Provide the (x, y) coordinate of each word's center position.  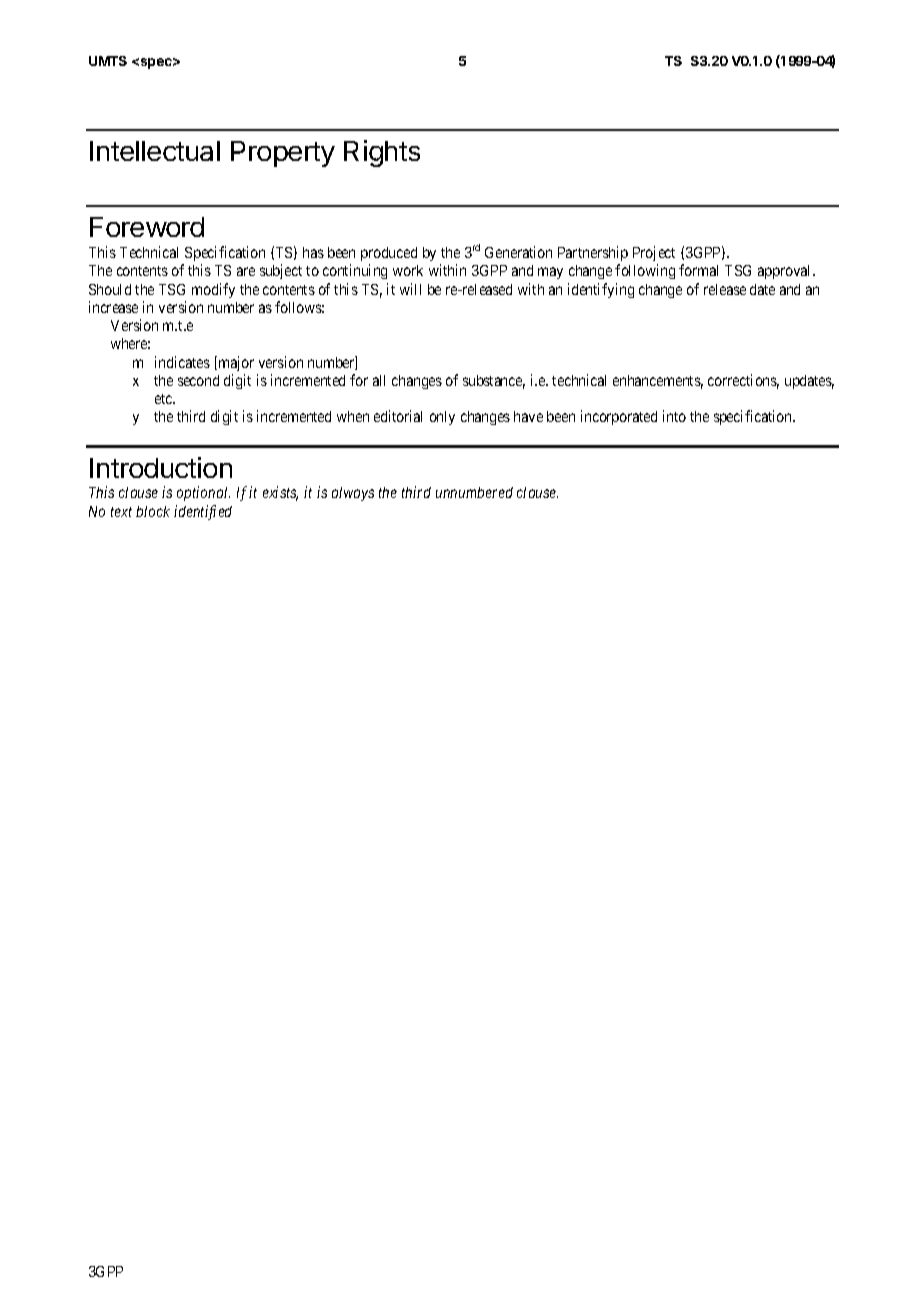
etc (164, 399)
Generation (518, 252)
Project (654, 253)
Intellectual (155, 151)
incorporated (619, 417)
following (645, 271)
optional (203, 493)
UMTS (108, 61)
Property (283, 154)
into (674, 416)
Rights (382, 153)
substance (494, 382)
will (410, 289)
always (353, 494)
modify (213, 290)
